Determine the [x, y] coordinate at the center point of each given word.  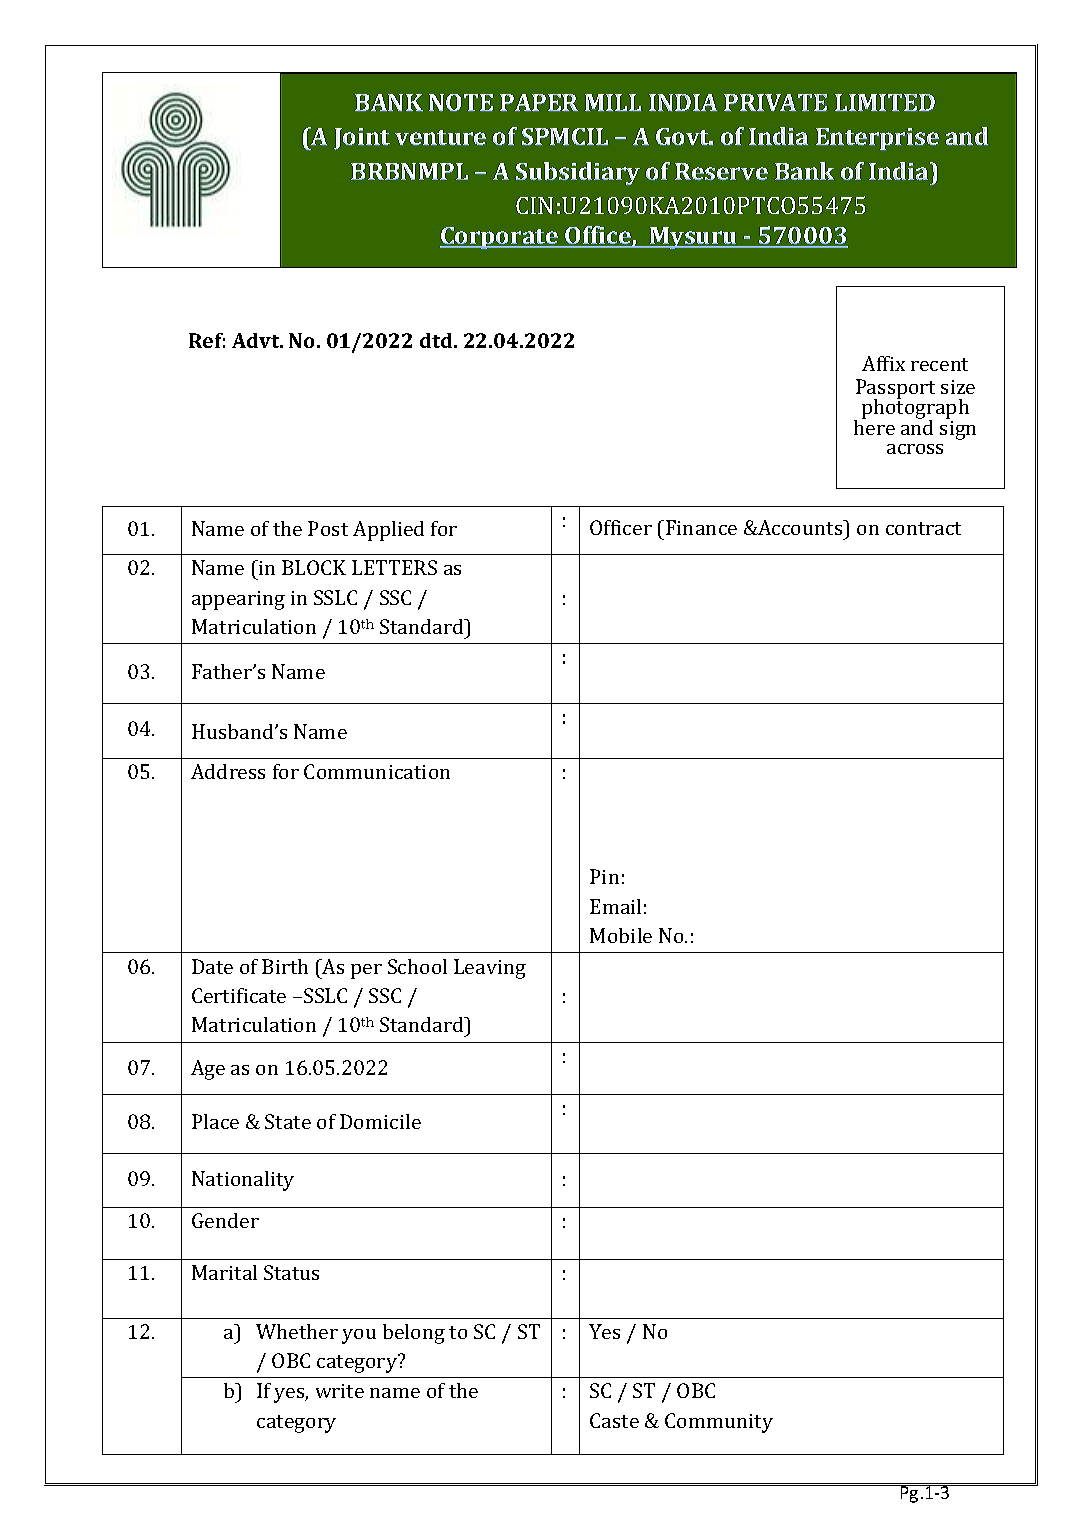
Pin [604, 876]
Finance [701, 527]
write [340, 1391]
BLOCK [314, 567]
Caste [614, 1420]
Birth [285, 966]
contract [923, 528]
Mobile [621, 935]
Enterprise [877, 139]
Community [719, 1423]
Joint [362, 139]
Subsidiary [578, 173]
